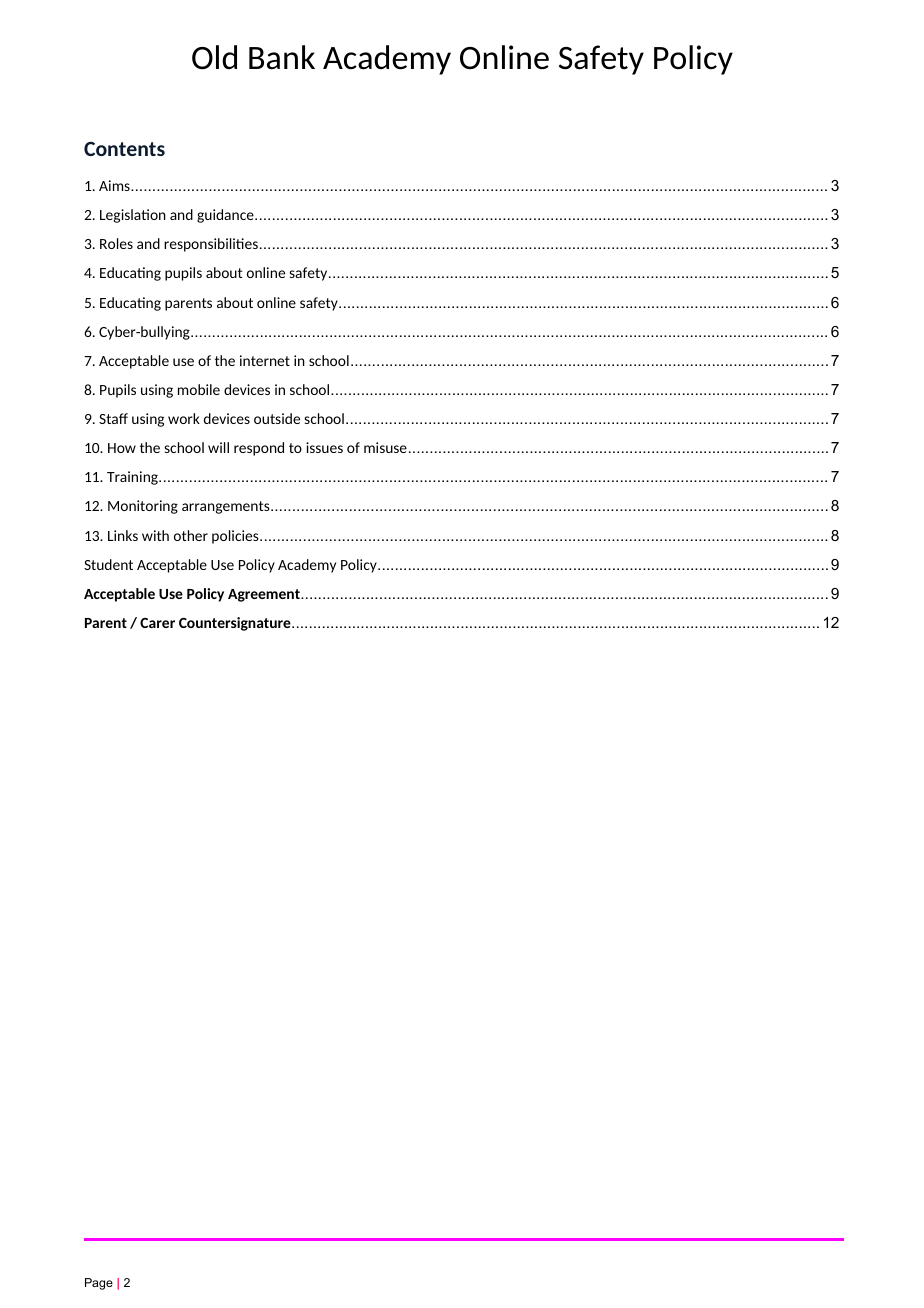  What do you see at coordinates (124, 148) in the screenshot?
I see `Contents` at bounding box center [124, 148].
